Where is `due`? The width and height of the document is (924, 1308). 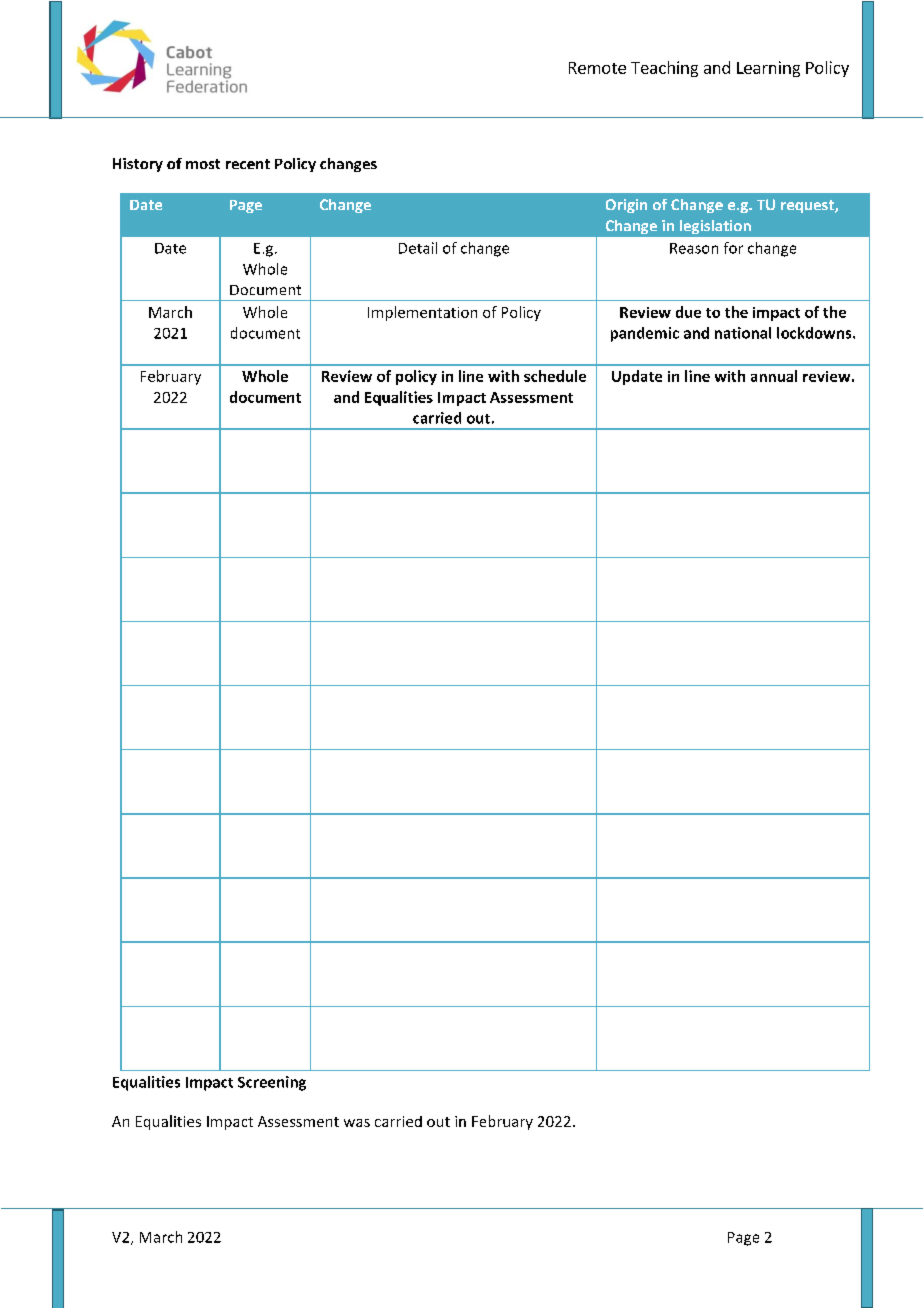
due is located at coordinates (688, 312).
